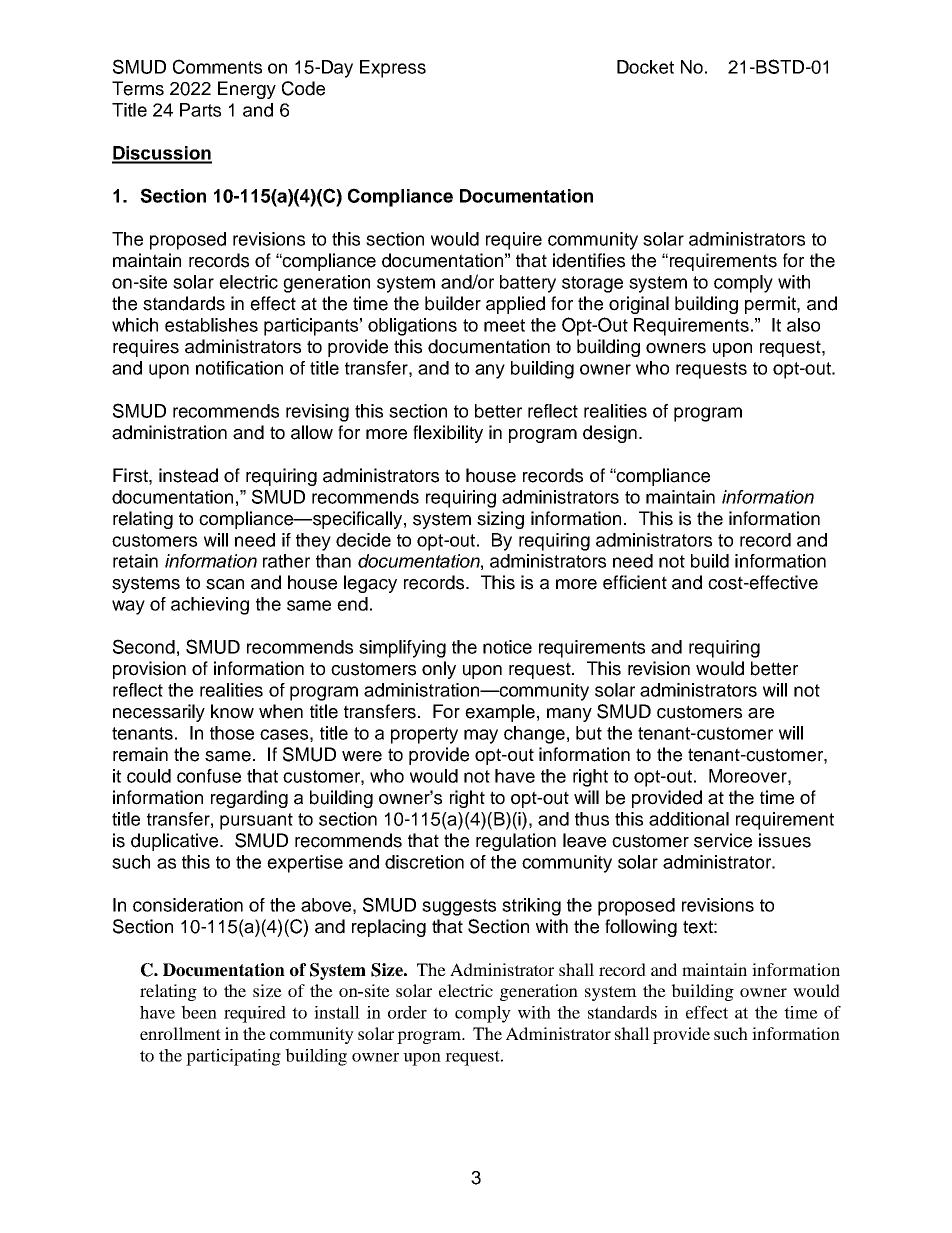 The height and width of the screenshot is (1233, 952). I want to click on been, so click(199, 1012).
